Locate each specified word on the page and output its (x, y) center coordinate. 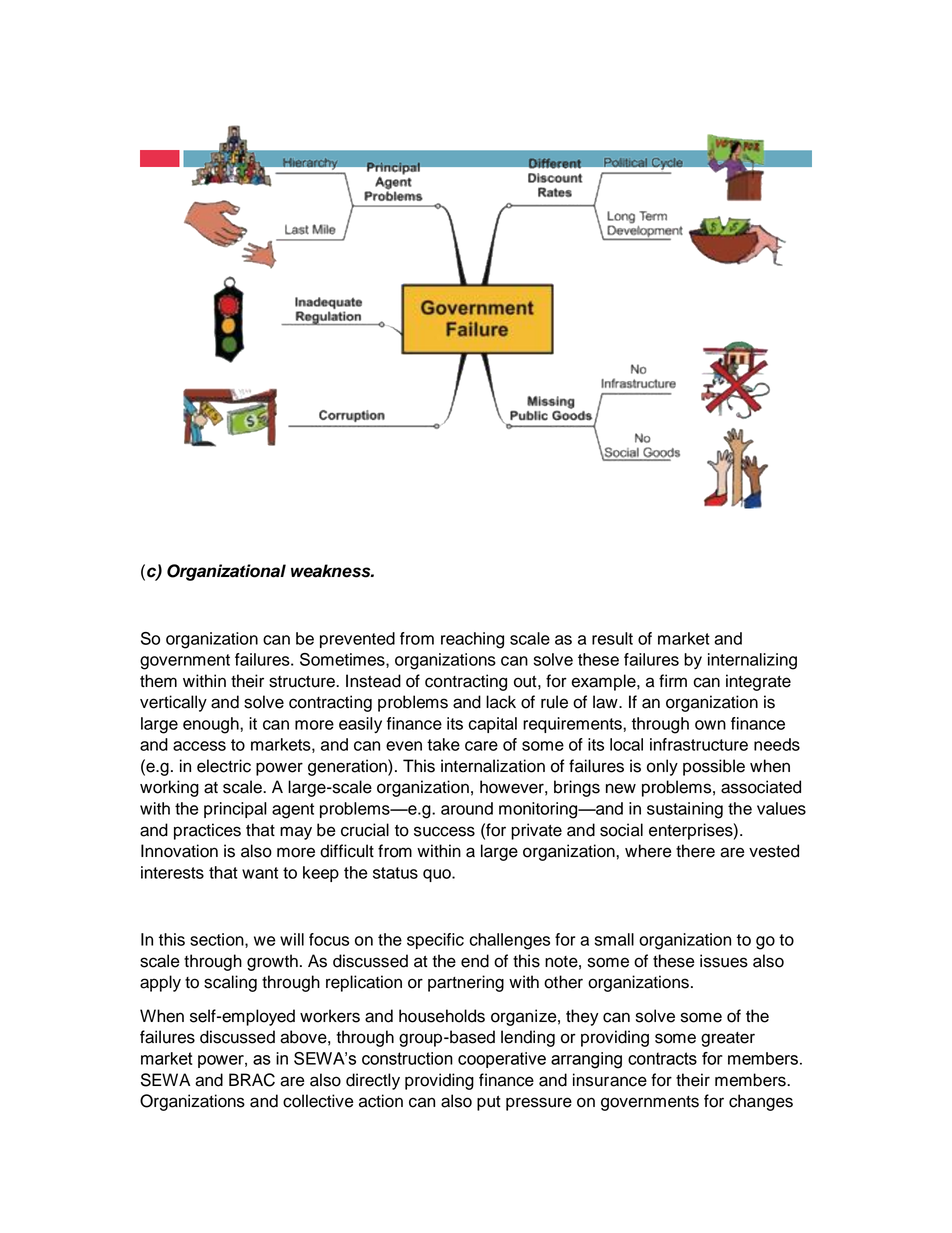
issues (724, 961)
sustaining (685, 810)
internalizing (752, 661)
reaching (472, 640)
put (489, 1103)
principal (235, 810)
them (158, 681)
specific (435, 941)
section (218, 940)
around (467, 808)
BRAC (252, 1080)
